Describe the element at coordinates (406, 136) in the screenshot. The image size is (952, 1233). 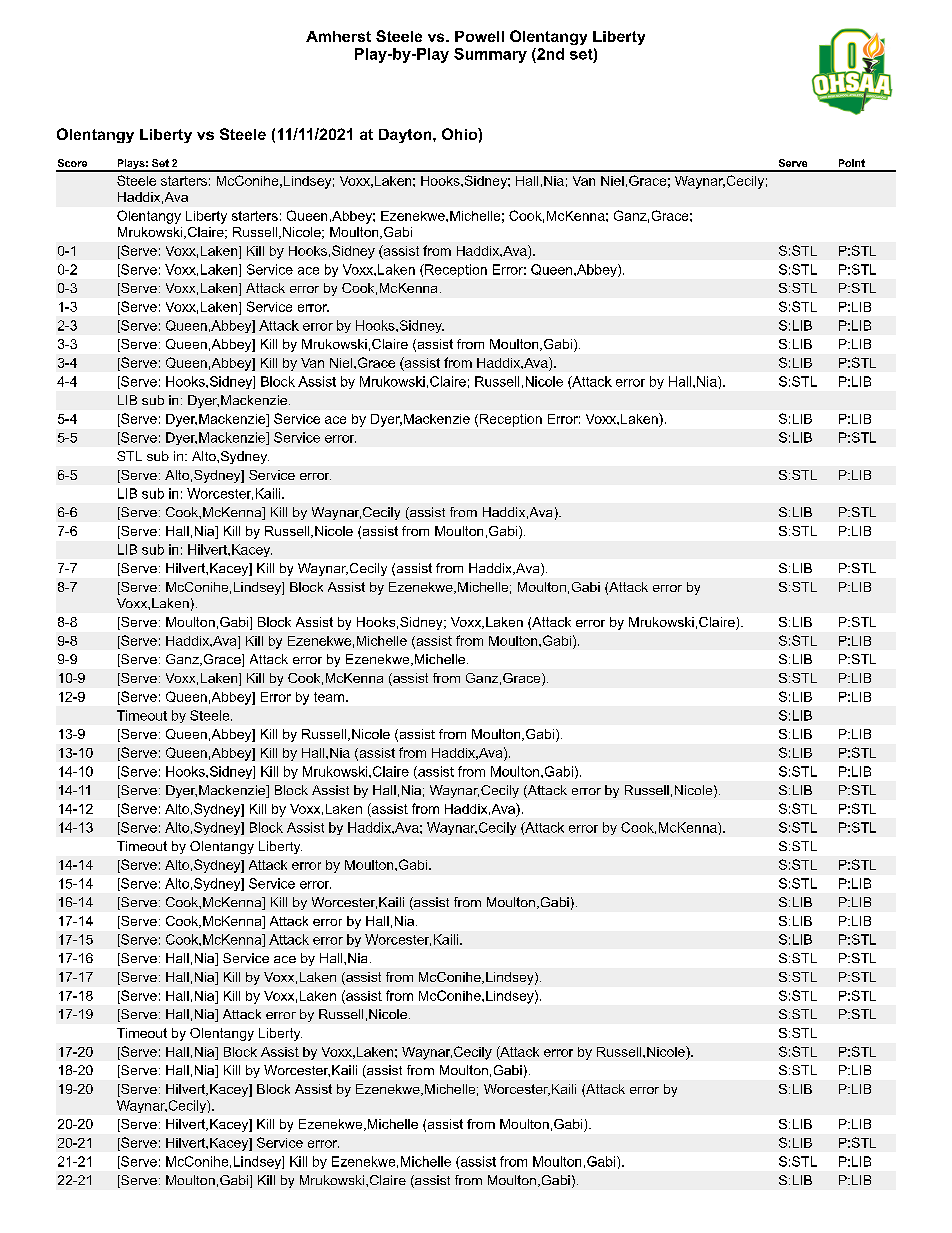
I see `Dayton` at that location.
